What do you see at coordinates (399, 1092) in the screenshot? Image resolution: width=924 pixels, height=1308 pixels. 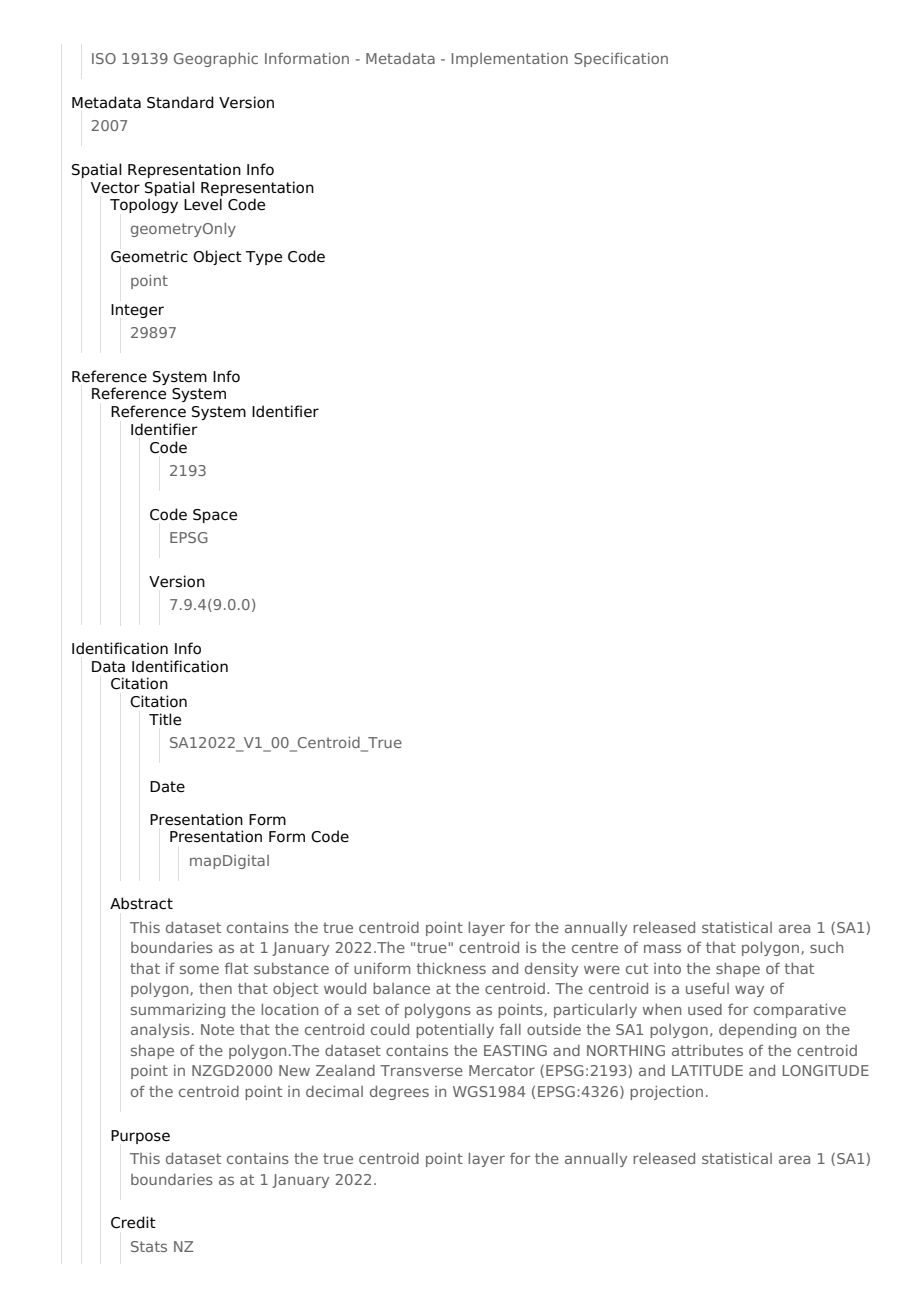 I see `degrees` at bounding box center [399, 1092].
